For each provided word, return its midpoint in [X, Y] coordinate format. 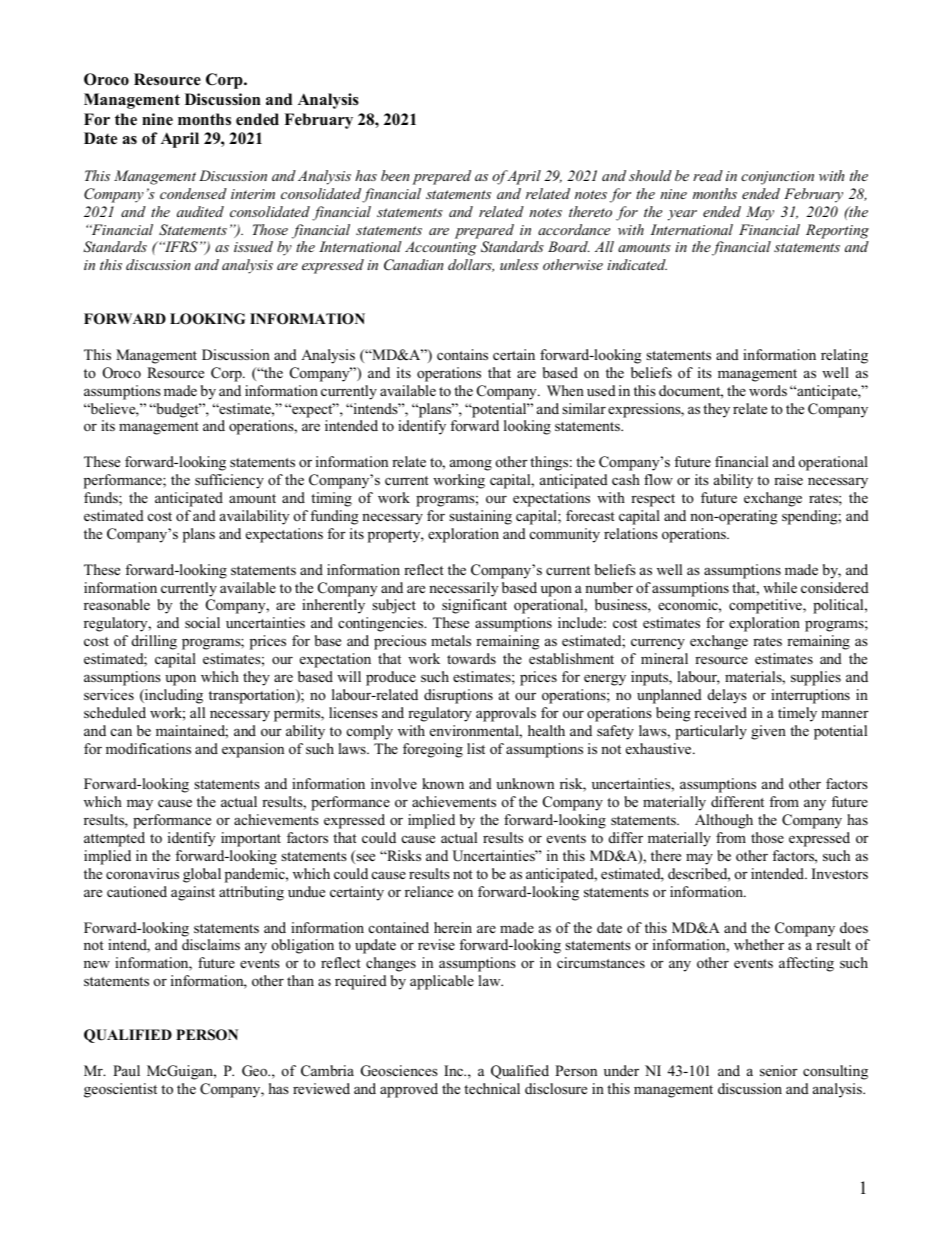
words [768, 390]
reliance [429, 891]
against [193, 893]
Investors [840, 873]
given [768, 732]
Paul [126, 1070]
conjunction [777, 178]
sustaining [480, 517]
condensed [193, 193]
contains [462, 354]
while [780, 587]
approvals [506, 714]
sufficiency [229, 481]
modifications [148, 748]
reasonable [117, 604]
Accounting [441, 248]
